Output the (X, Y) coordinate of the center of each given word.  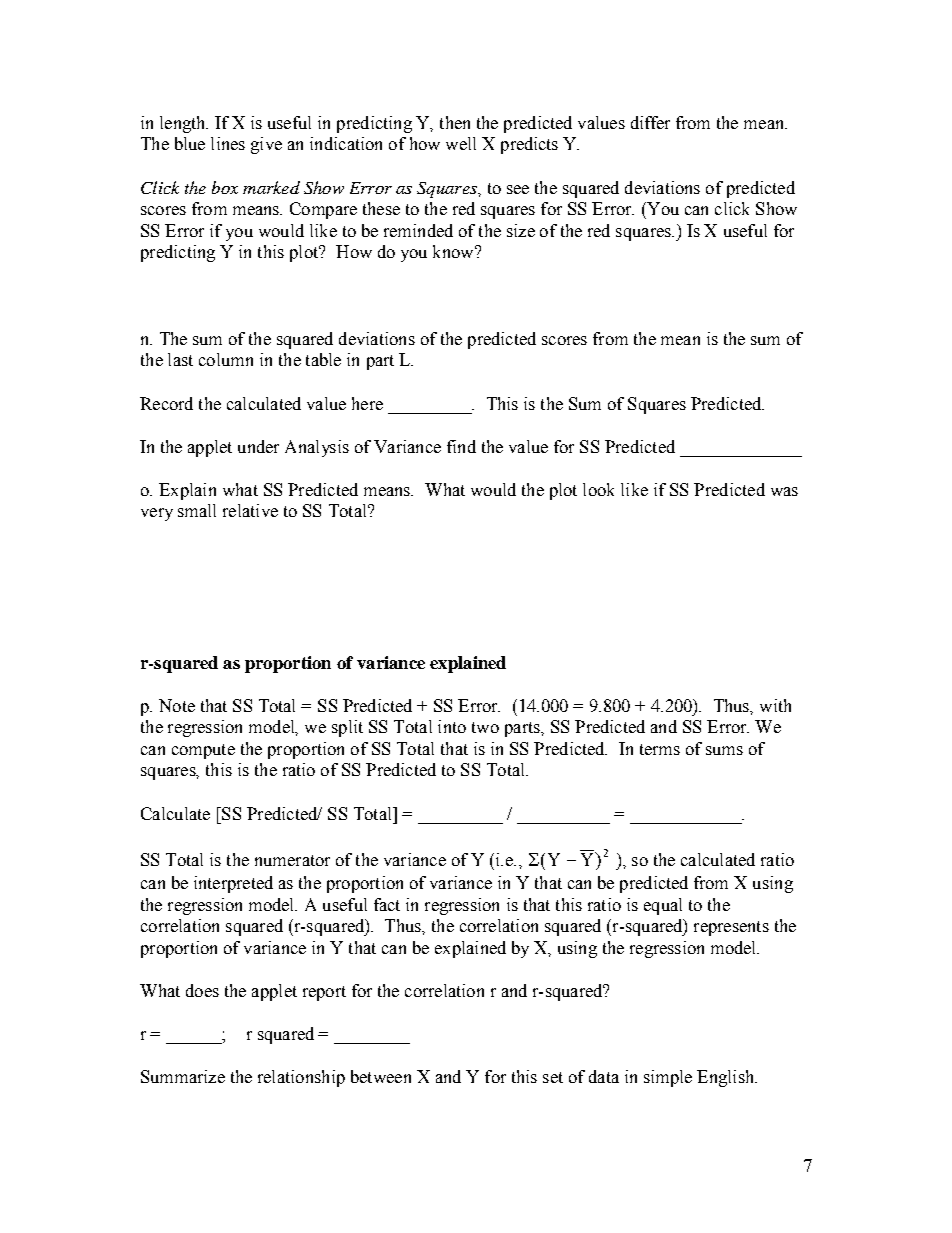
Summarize (183, 1076)
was (784, 491)
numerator (292, 860)
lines (228, 143)
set (553, 1077)
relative (250, 510)
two (485, 727)
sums (724, 750)
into (452, 726)
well (461, 143)
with (775, 705)
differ (650, 122)
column (226, 359)
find (461, 446)
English (727, 1078)
